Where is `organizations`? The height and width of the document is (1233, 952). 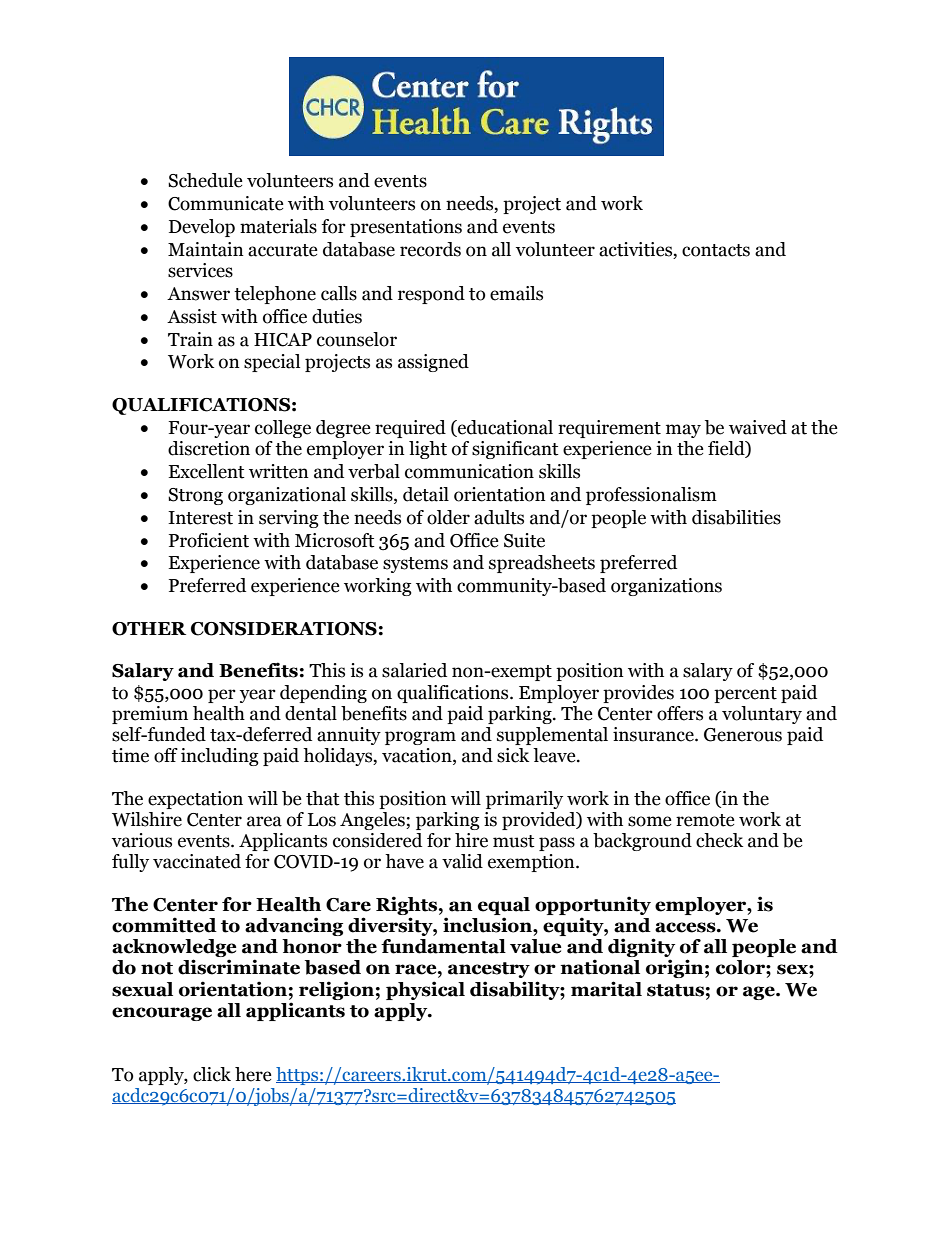 organizations is located at coordinates (666, 587).
